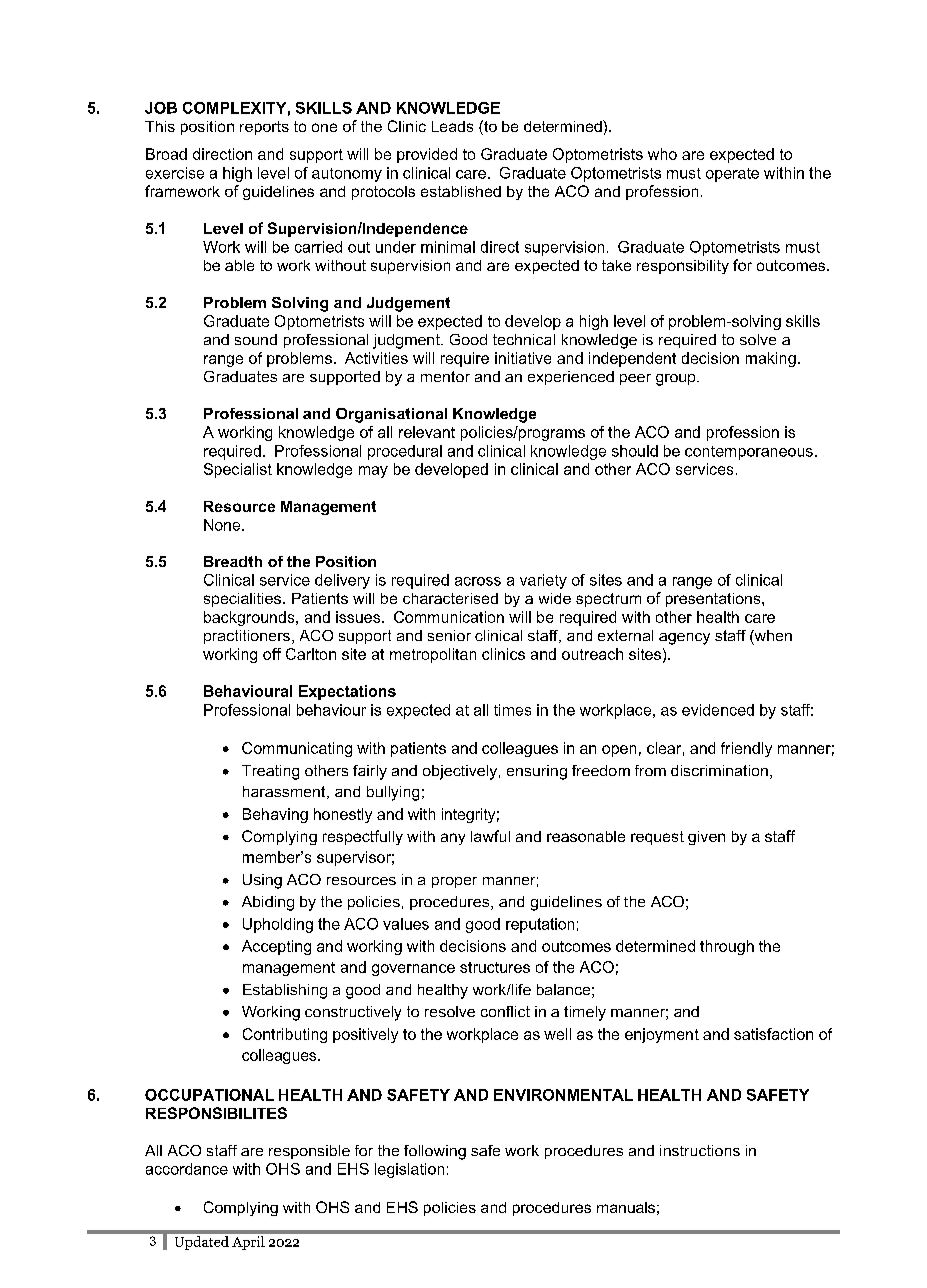 Image resolution: width=927 pixels, height=1288 pixels. I want to click on contemporaneous, so click(749, 453).
